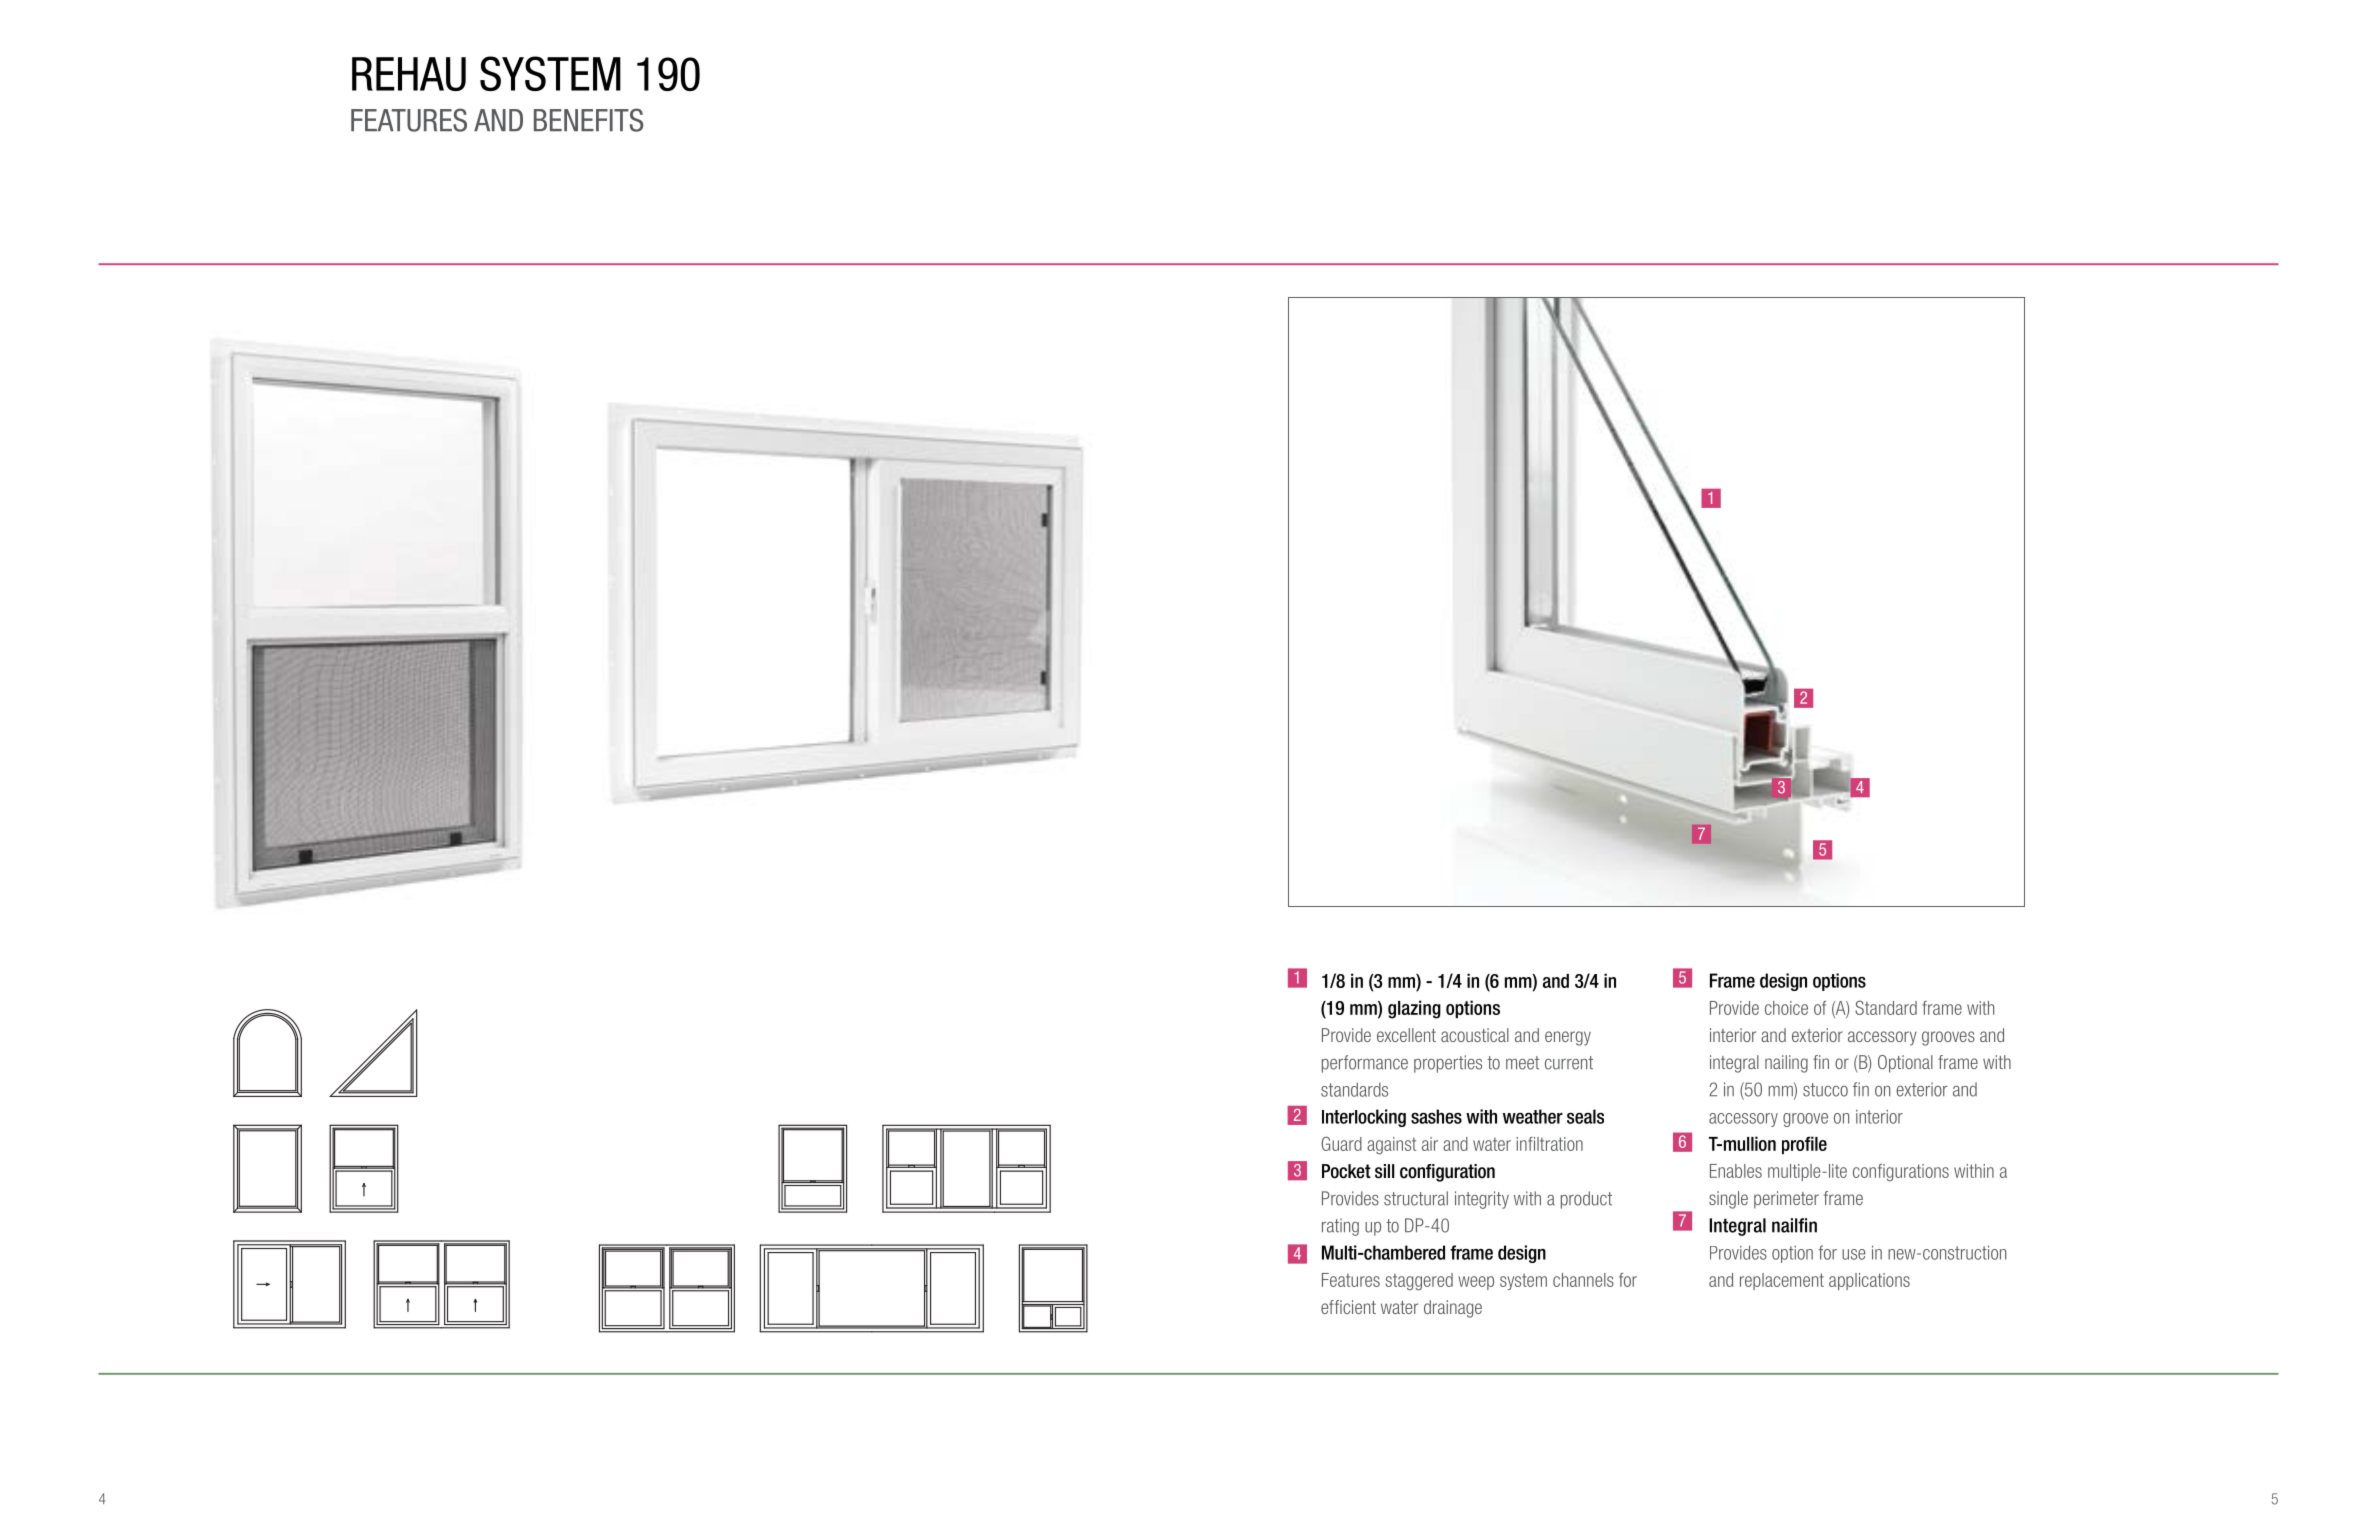 The height and width of the image is (1538, 2377). Describe the element at coordinates (1568, 1038) in the image. I see `energy` at that location.
